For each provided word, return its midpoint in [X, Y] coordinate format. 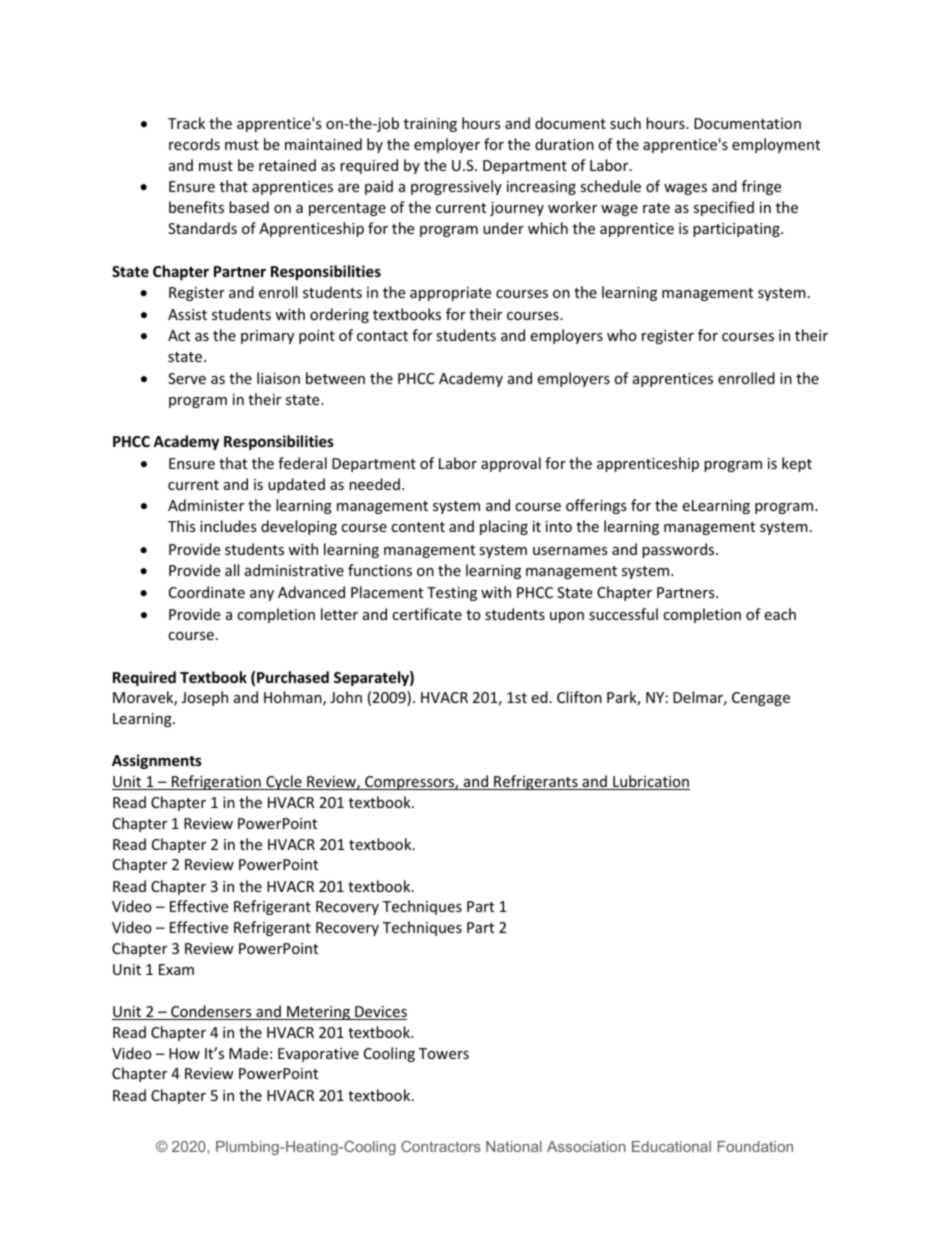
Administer [206, 505]
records [194, 144]
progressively [456, 187]
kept [797, 464]
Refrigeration [216, 782]
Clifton [579, 697]
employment [776, 145]
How [184, 1053]
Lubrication [650, 782]
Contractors [441, 1146]
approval [511, 464]
